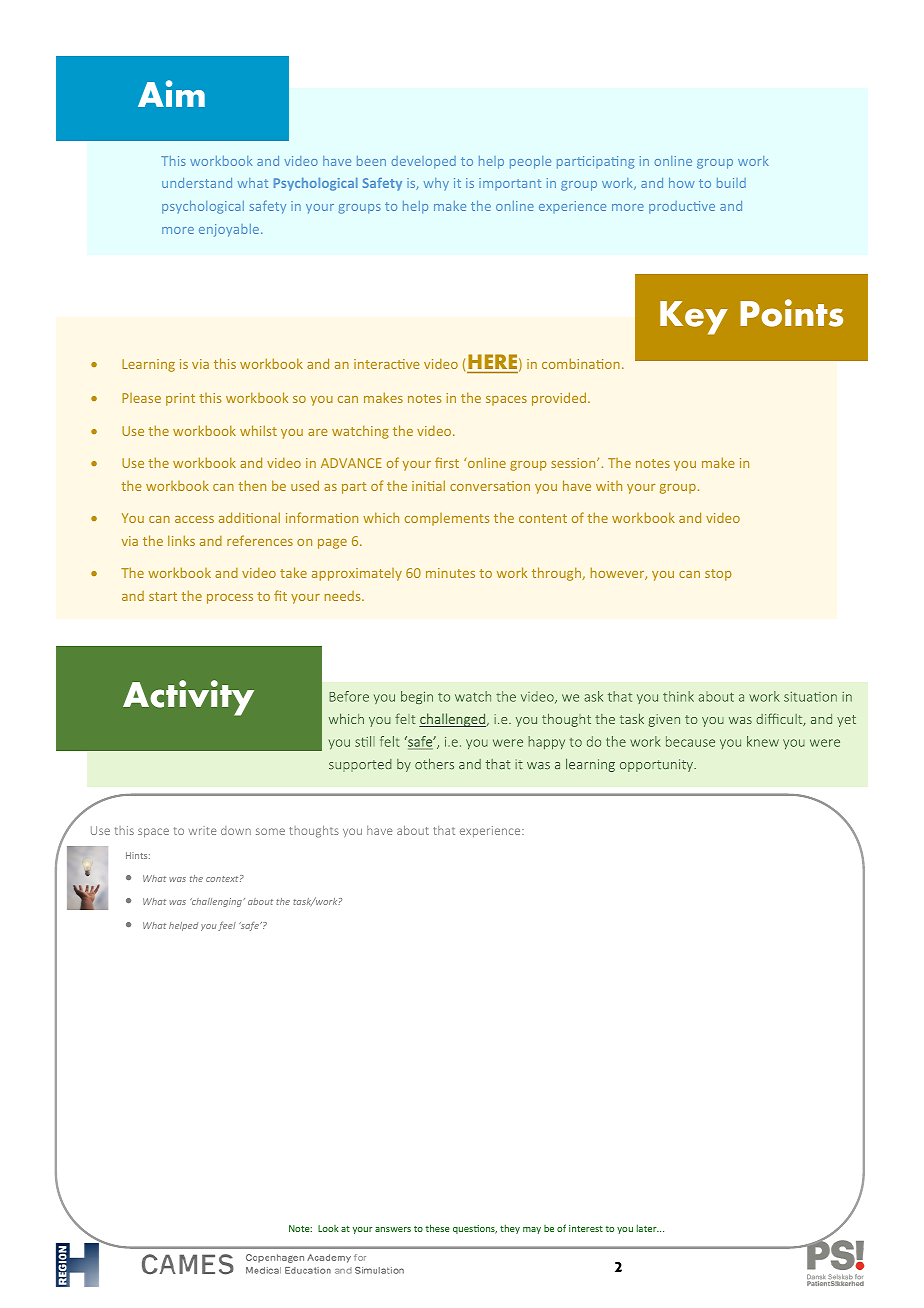 This screenshot has width=924, height=1308. I want to click on Aim, so click(171, 93).
